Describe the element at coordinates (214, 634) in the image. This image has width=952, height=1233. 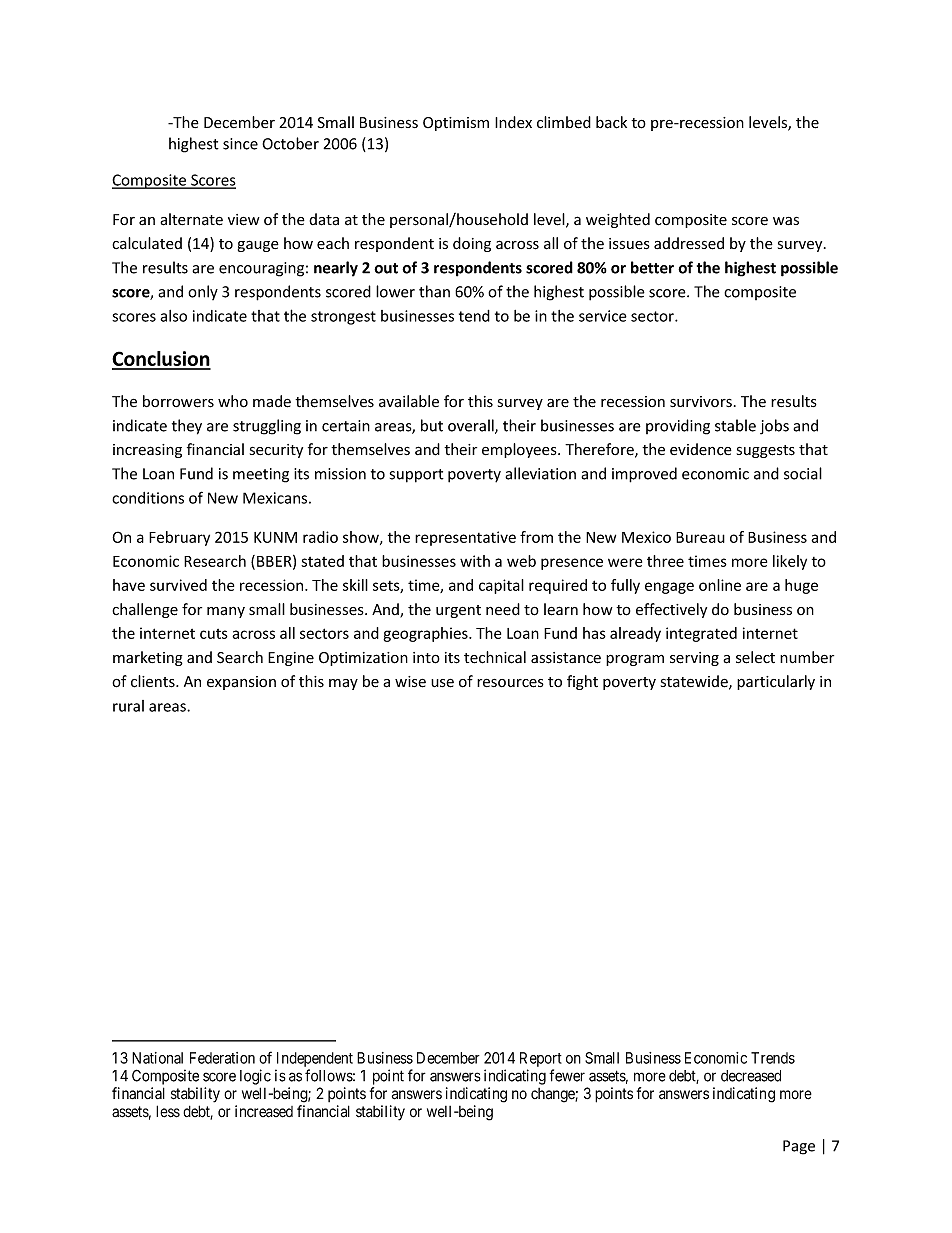
I see `cuts` at that location.
